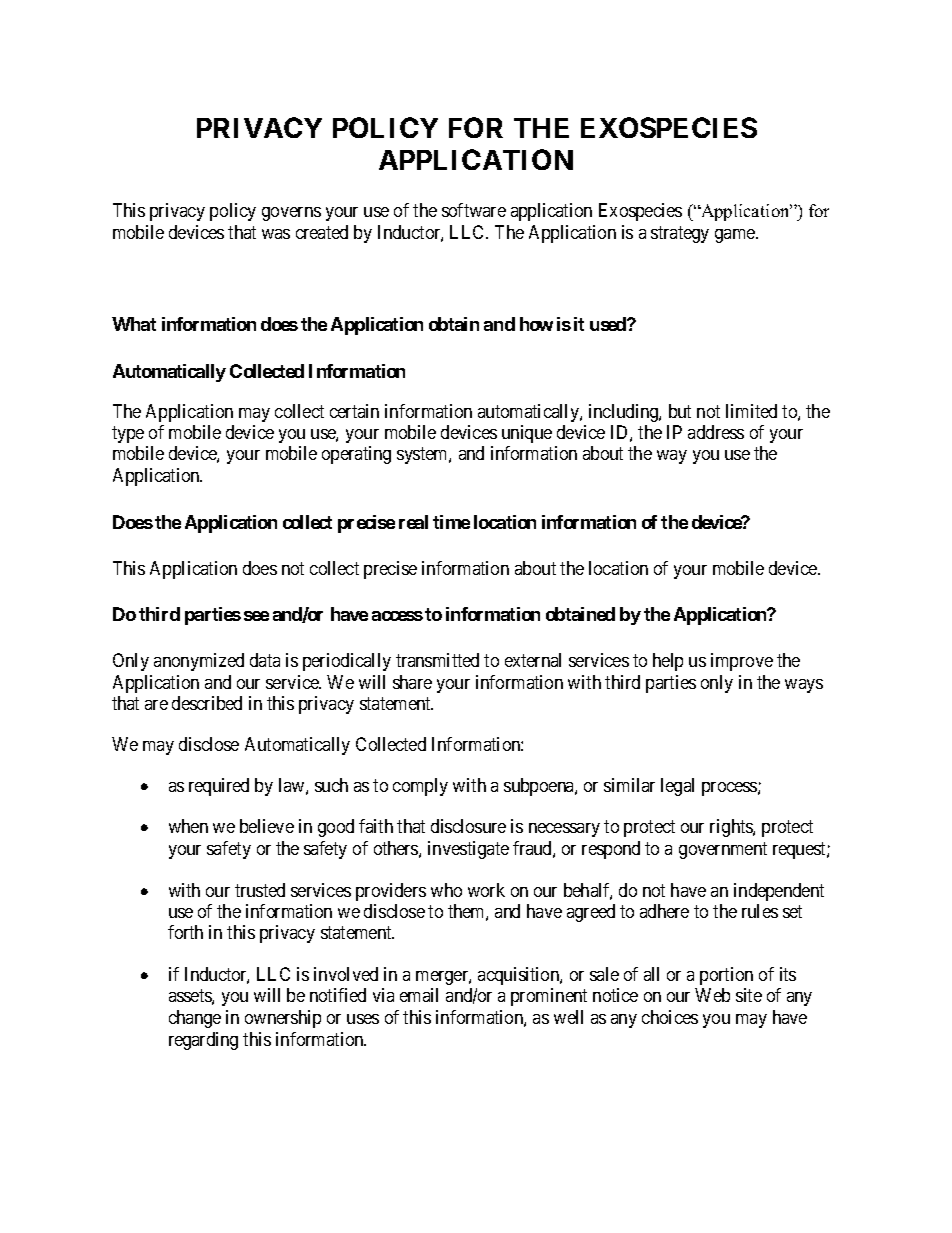  I want to click on email, so click(419, 995).
